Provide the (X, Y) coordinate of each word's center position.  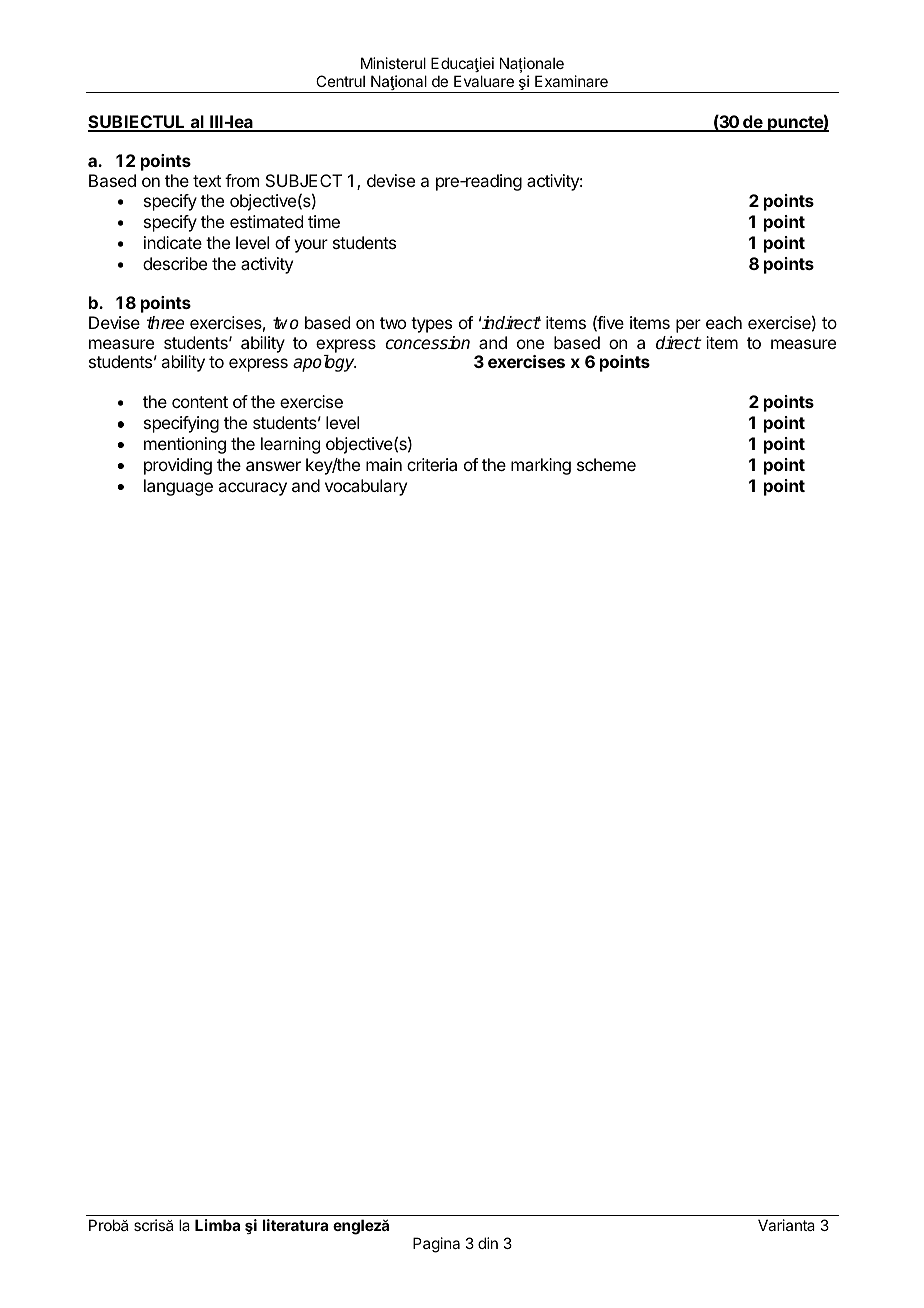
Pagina (436, 1245)
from (242, 180)
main (384, 464)
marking (541, 466)
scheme (606, 464)
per (688, 326)
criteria (432, 464)
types (431, 325)
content (200, 402)
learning (290, 445)
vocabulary (366, 487)
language (178, 487)
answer (273, 466)
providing (178, 466)
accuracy (252, 489)
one (530, 344)
